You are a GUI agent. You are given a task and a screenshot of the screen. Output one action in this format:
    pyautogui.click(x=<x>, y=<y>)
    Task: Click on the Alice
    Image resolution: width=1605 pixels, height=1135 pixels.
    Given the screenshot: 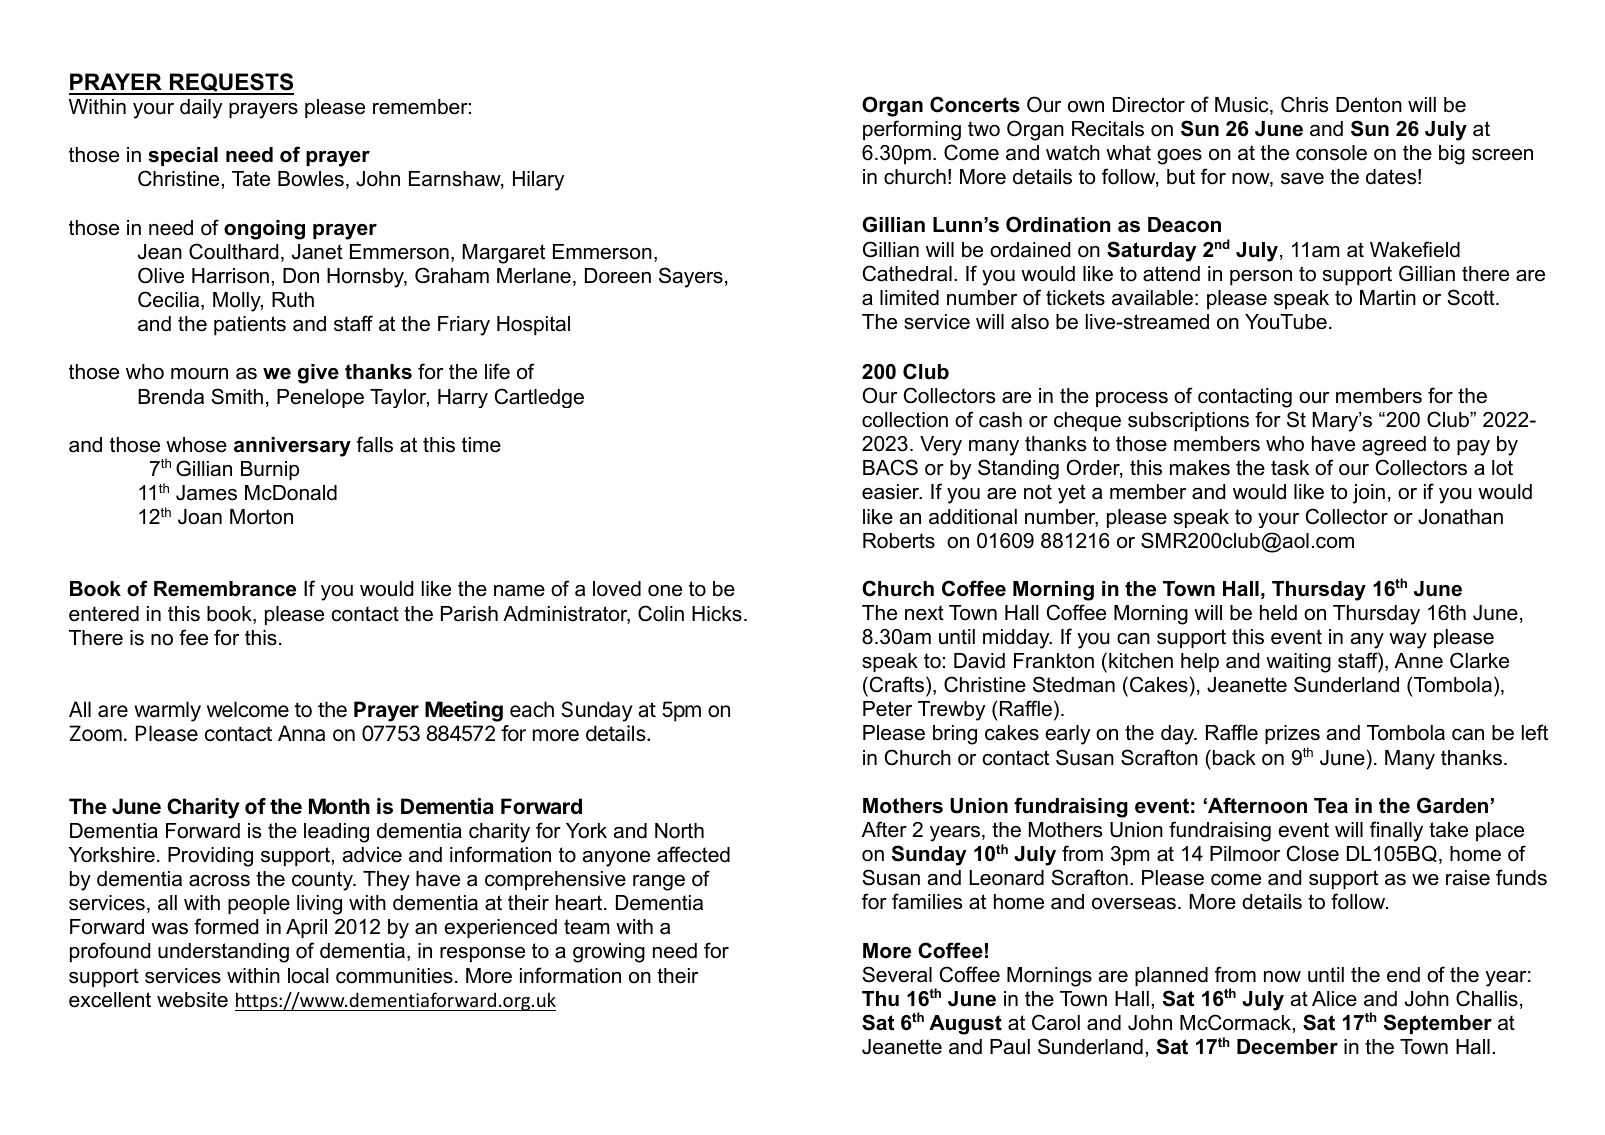 What is the action you would take?
    pyautogui.click(x=1334, y=999)
